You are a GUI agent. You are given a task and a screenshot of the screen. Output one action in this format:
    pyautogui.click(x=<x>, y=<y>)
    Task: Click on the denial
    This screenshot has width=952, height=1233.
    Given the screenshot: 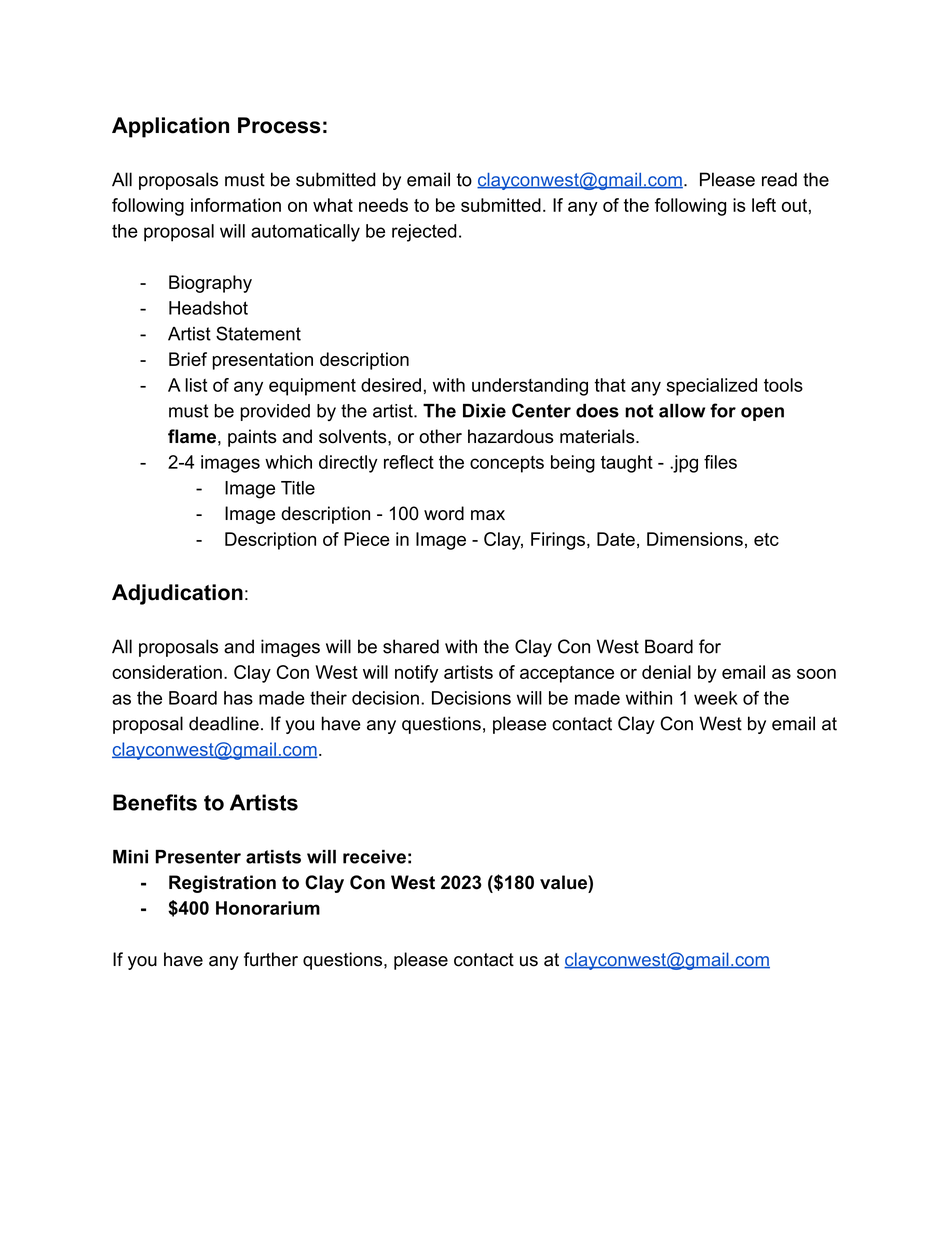 What is the action you would take?
    pyautogui.click(x=666, y=672)
